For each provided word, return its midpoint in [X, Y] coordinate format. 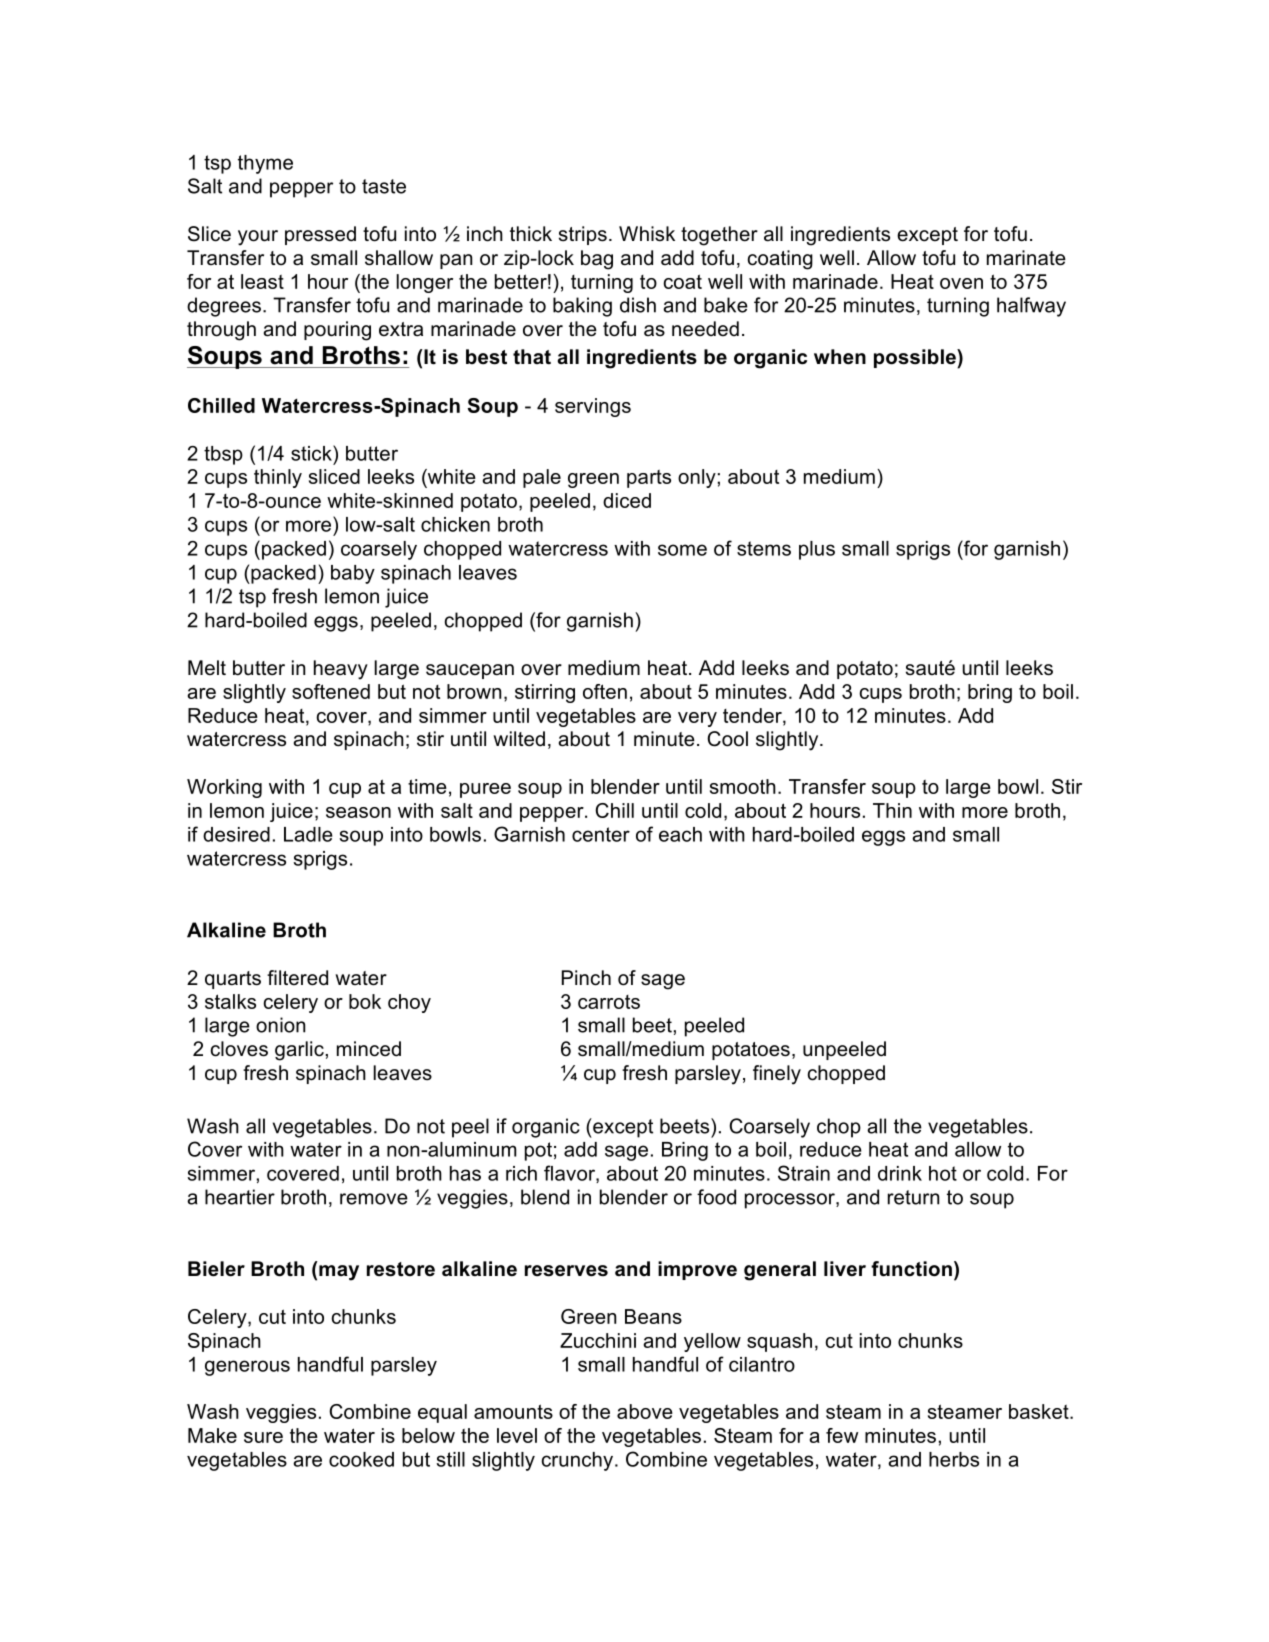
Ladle [308, 834]
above [645, 1411]
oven [961, 283]
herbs [954, 1459]
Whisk [647, 233]
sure [263, 1437]
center [601, 834]
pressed [320, 235]
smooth [743, 786]
